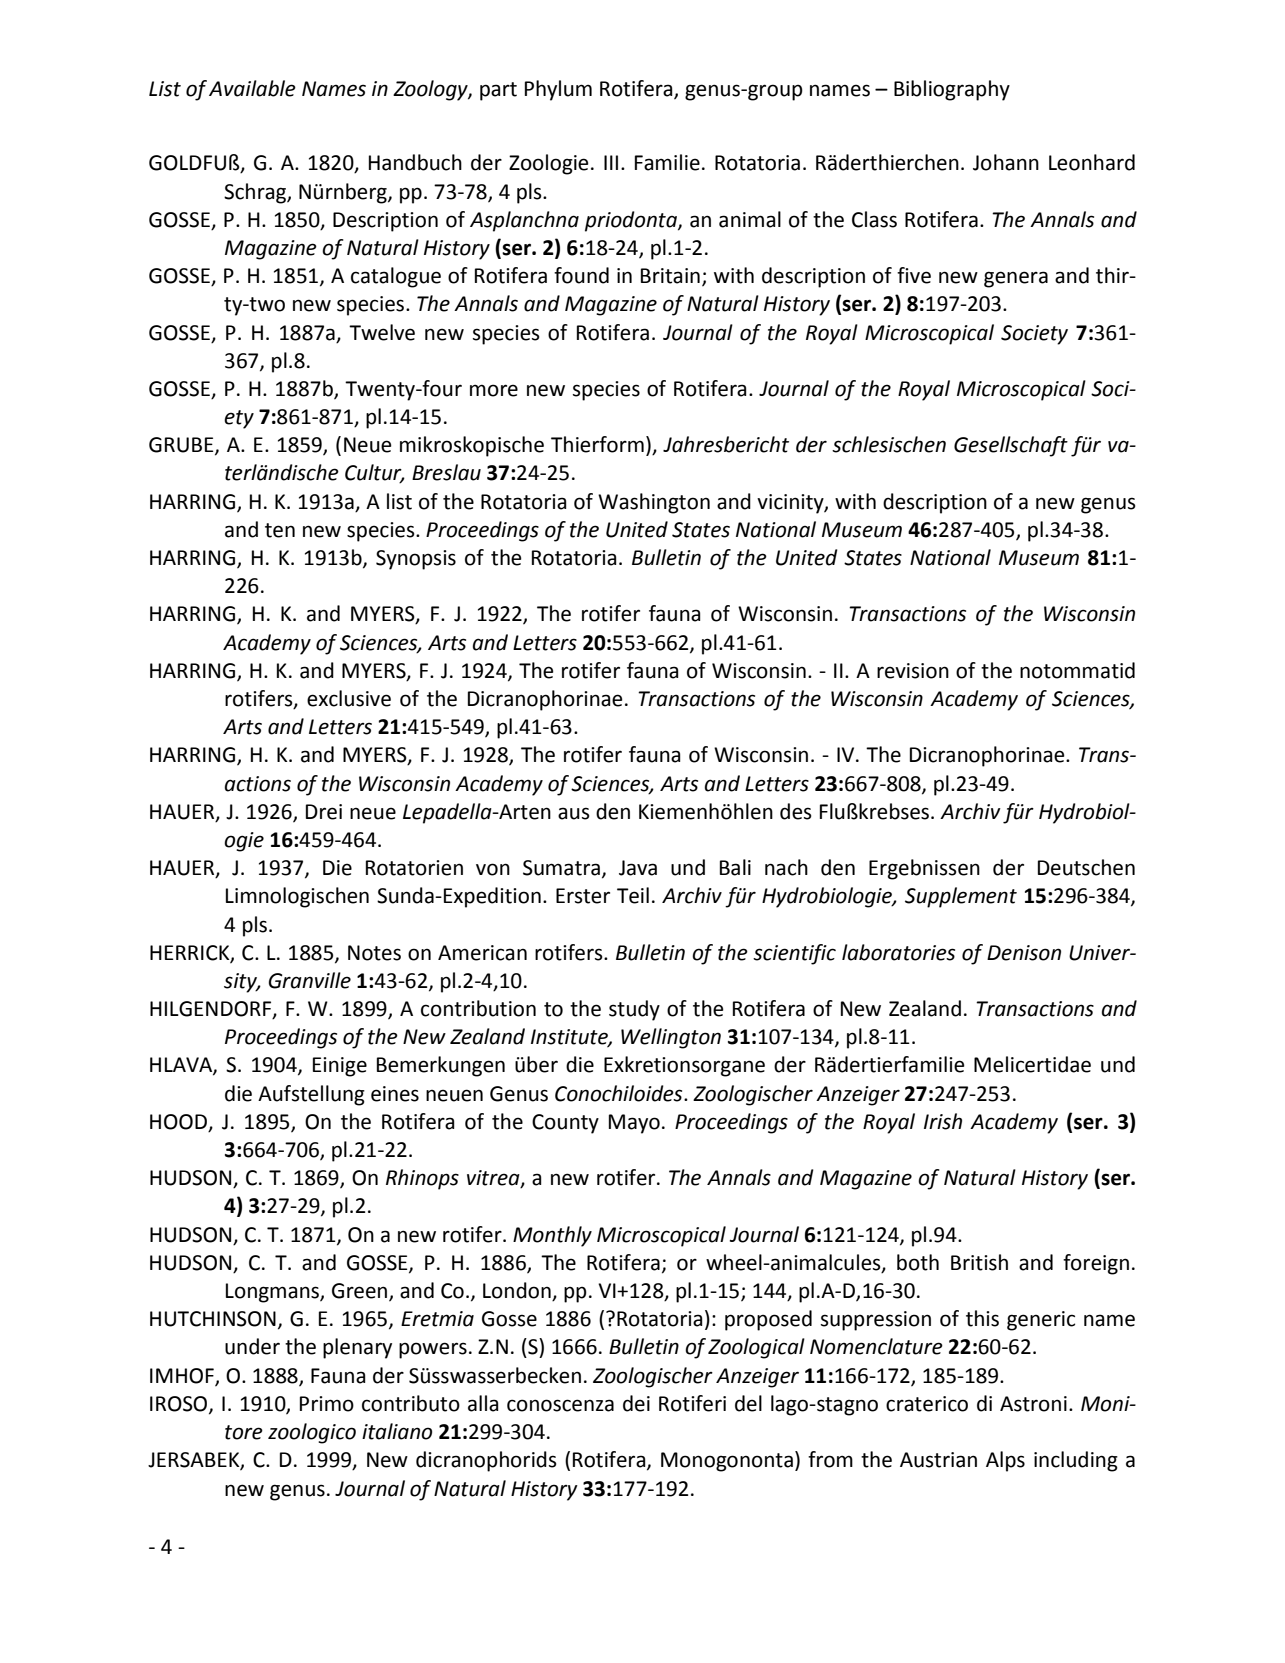  Describe the element at coordinates (611, 162) in the screenshot. I see `III` at that location.
